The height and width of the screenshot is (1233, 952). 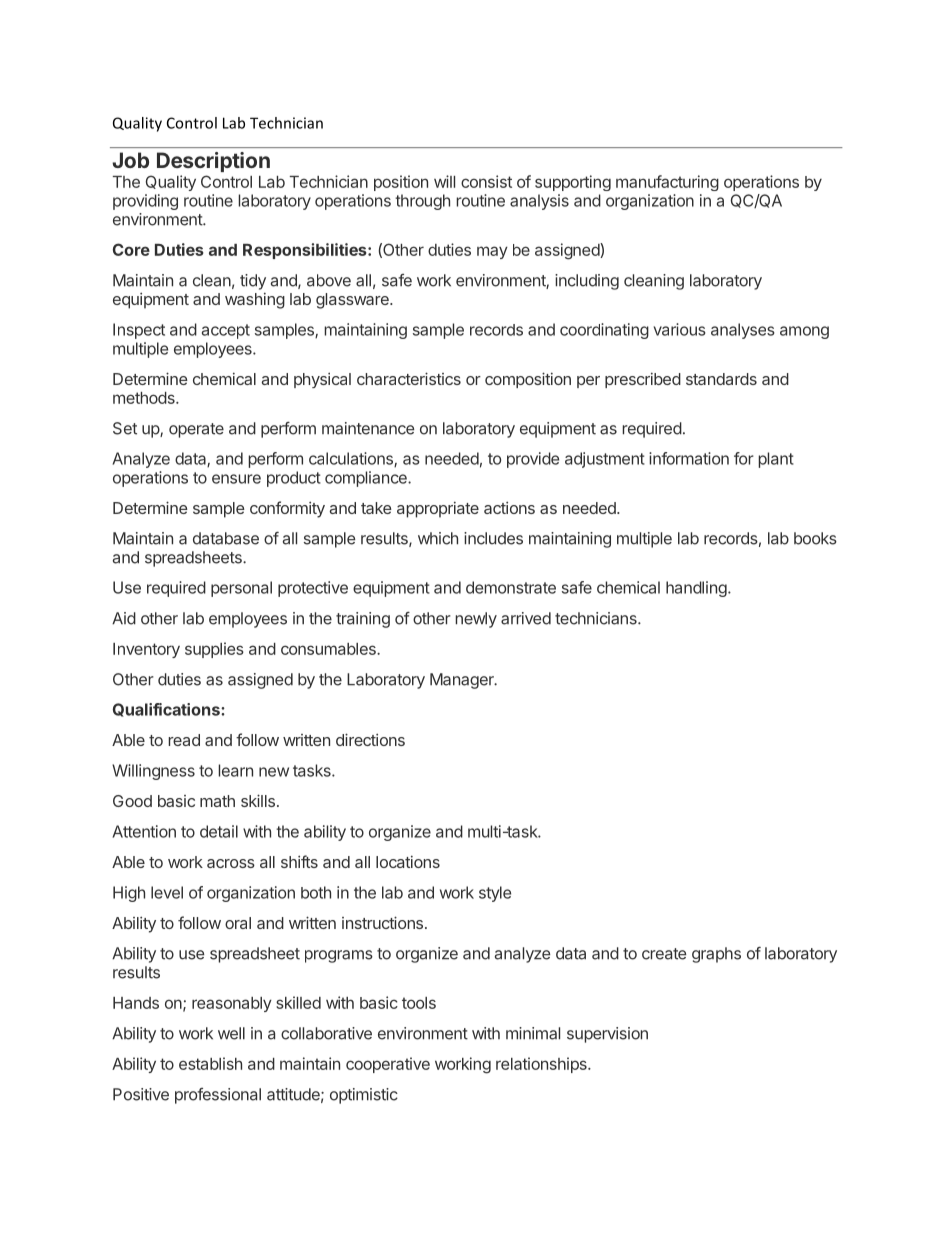 I want to click on graphs, so click(x=716, y=955).
